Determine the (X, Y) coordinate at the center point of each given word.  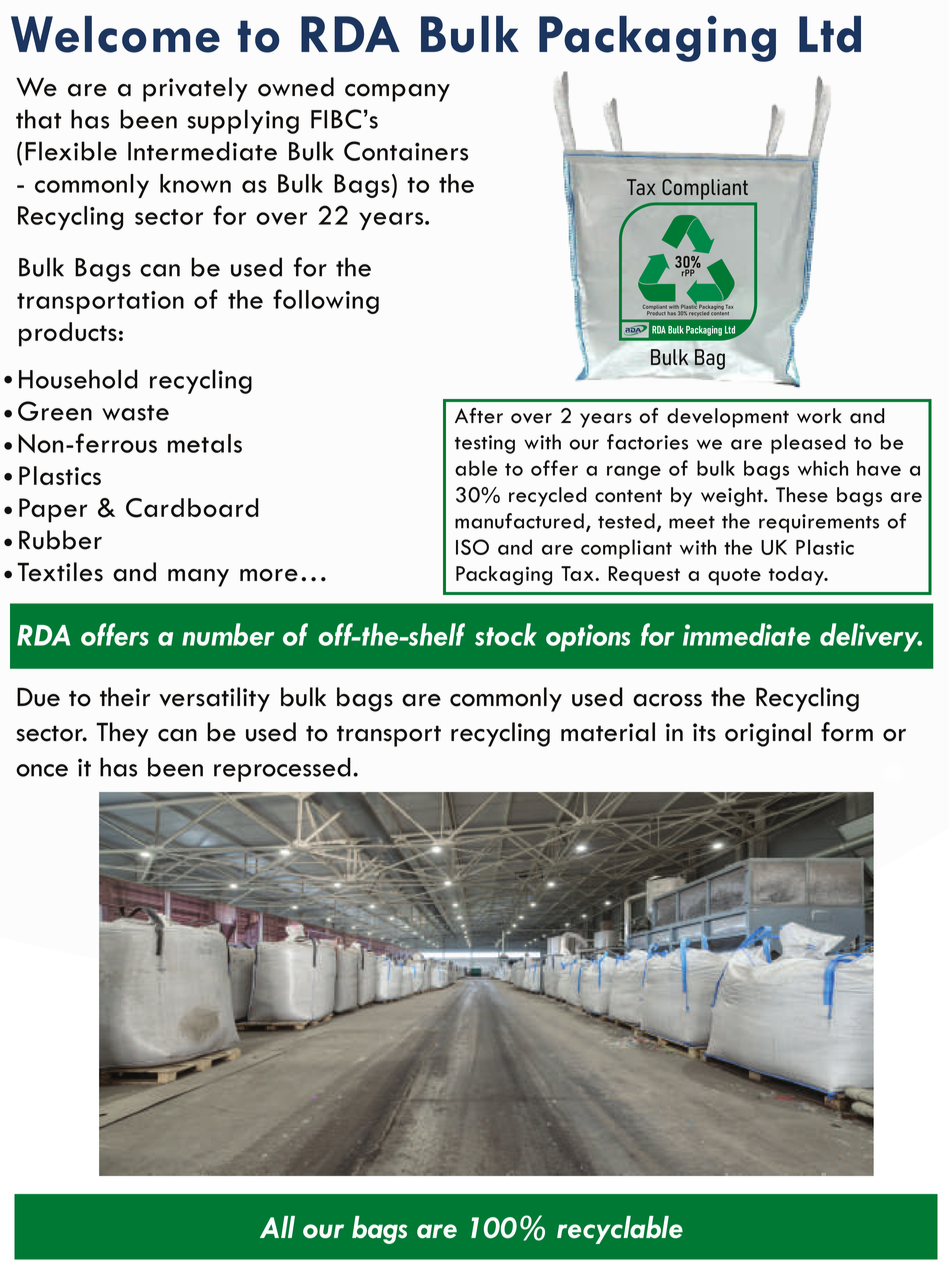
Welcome (115, 34)
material (608, 732)
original (768, 734)
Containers (406, 151)
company (397, 93)
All (277, 1227)
